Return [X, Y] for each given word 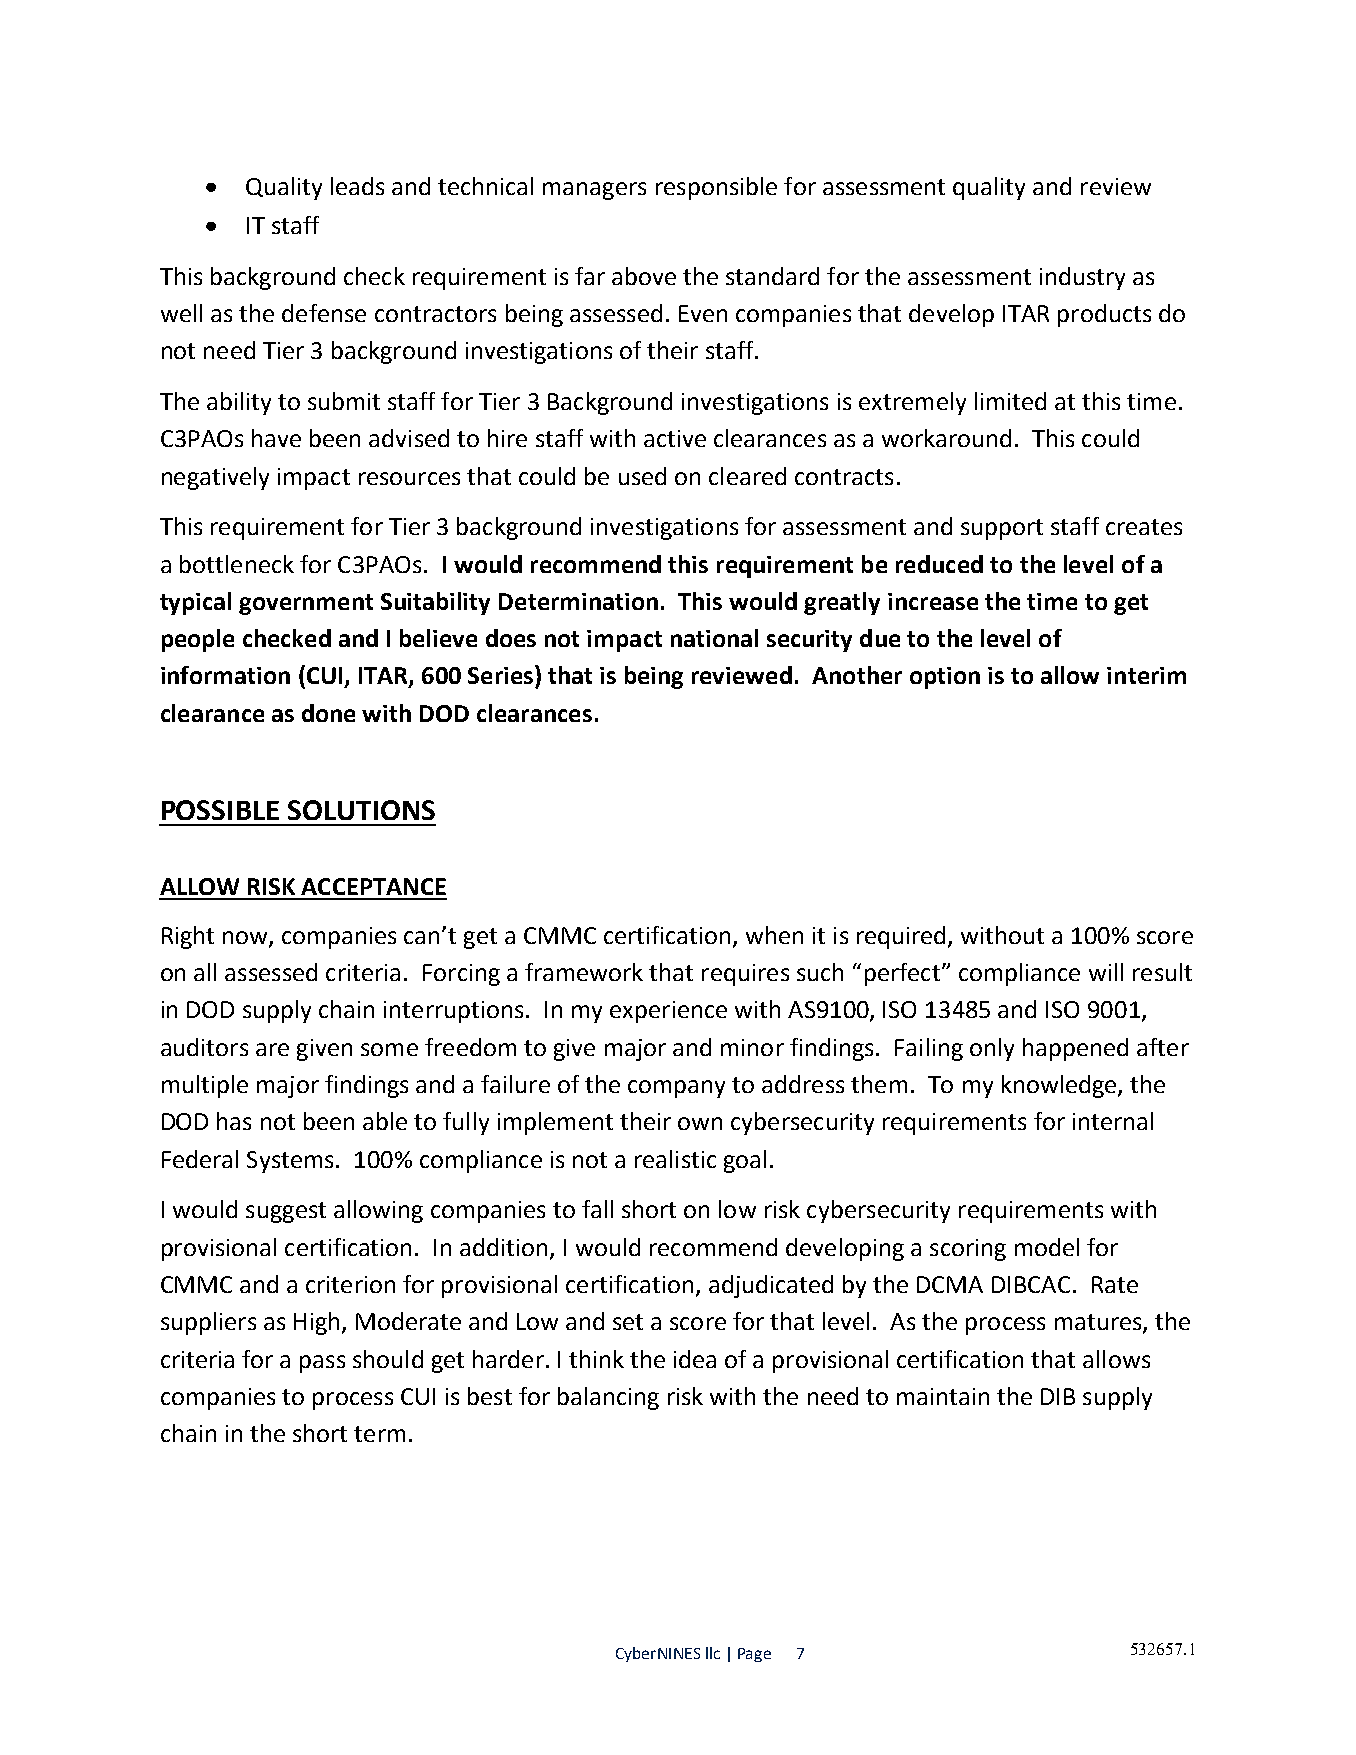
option [945, 678]
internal [1113, 1121]
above [644, 276]
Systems [290, 1162]
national [714, 638]
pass [322, 1364]
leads [357, 186]
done [328, 713]
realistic [675, 1159]
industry [1082, 278]
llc [713, 1653]
